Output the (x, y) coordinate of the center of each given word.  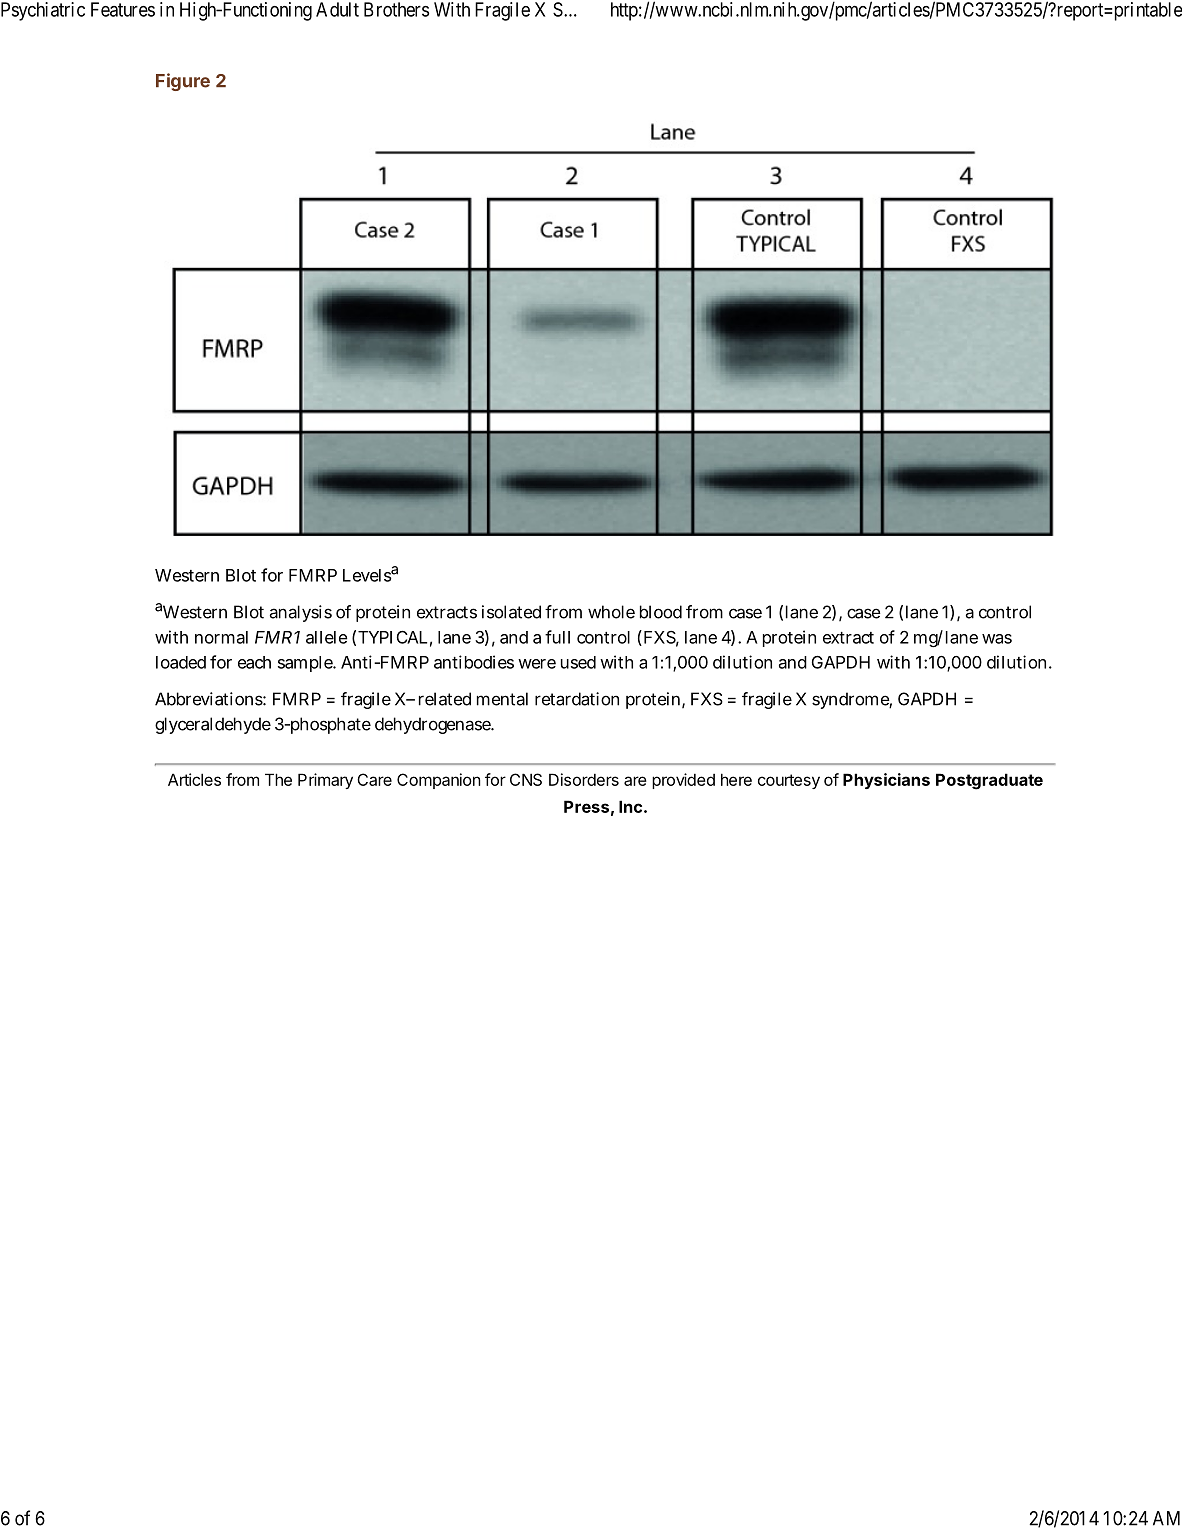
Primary (325, 781)
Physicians (886, 781)
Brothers (396, 9)
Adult (337, 9)
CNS (526, 779)
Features (123, 9)
